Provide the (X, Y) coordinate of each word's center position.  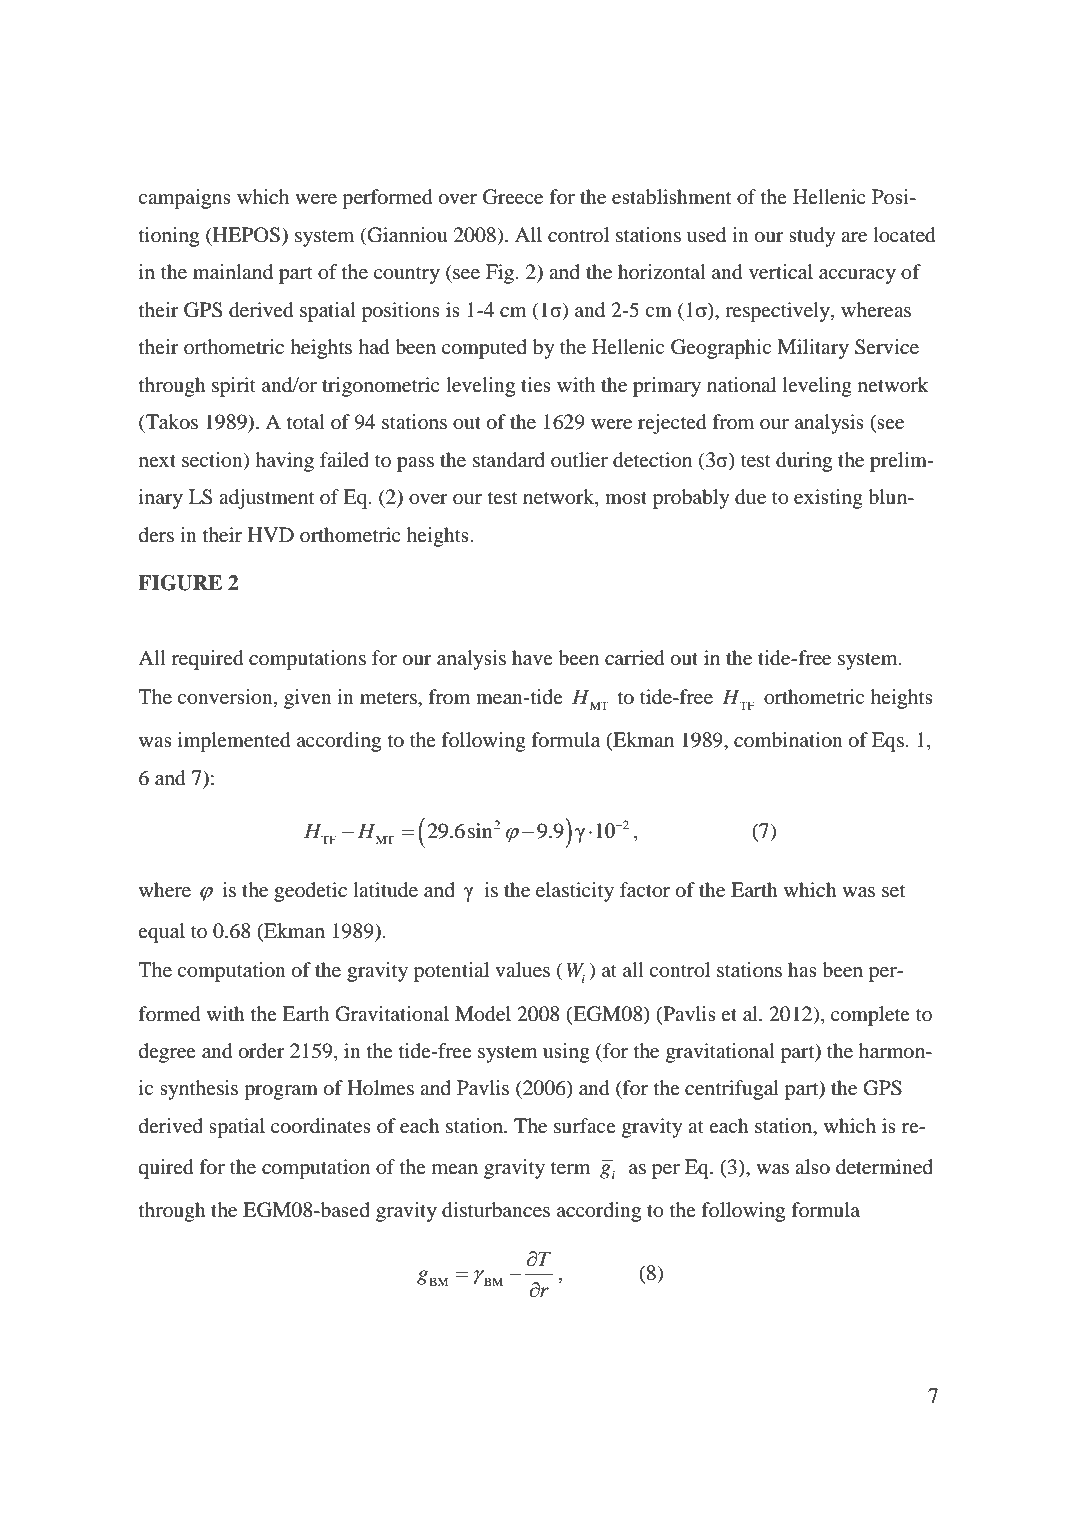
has (802, 969)
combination (788, 740)
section (213, 460)
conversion (226, 698)
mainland (233, 272)
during (804, 462)
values (522, 970)
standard (509, 460)
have (532, 657)
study (812, 237)
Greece (513, 197)
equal (161, 933)
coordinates (321, 1126)
